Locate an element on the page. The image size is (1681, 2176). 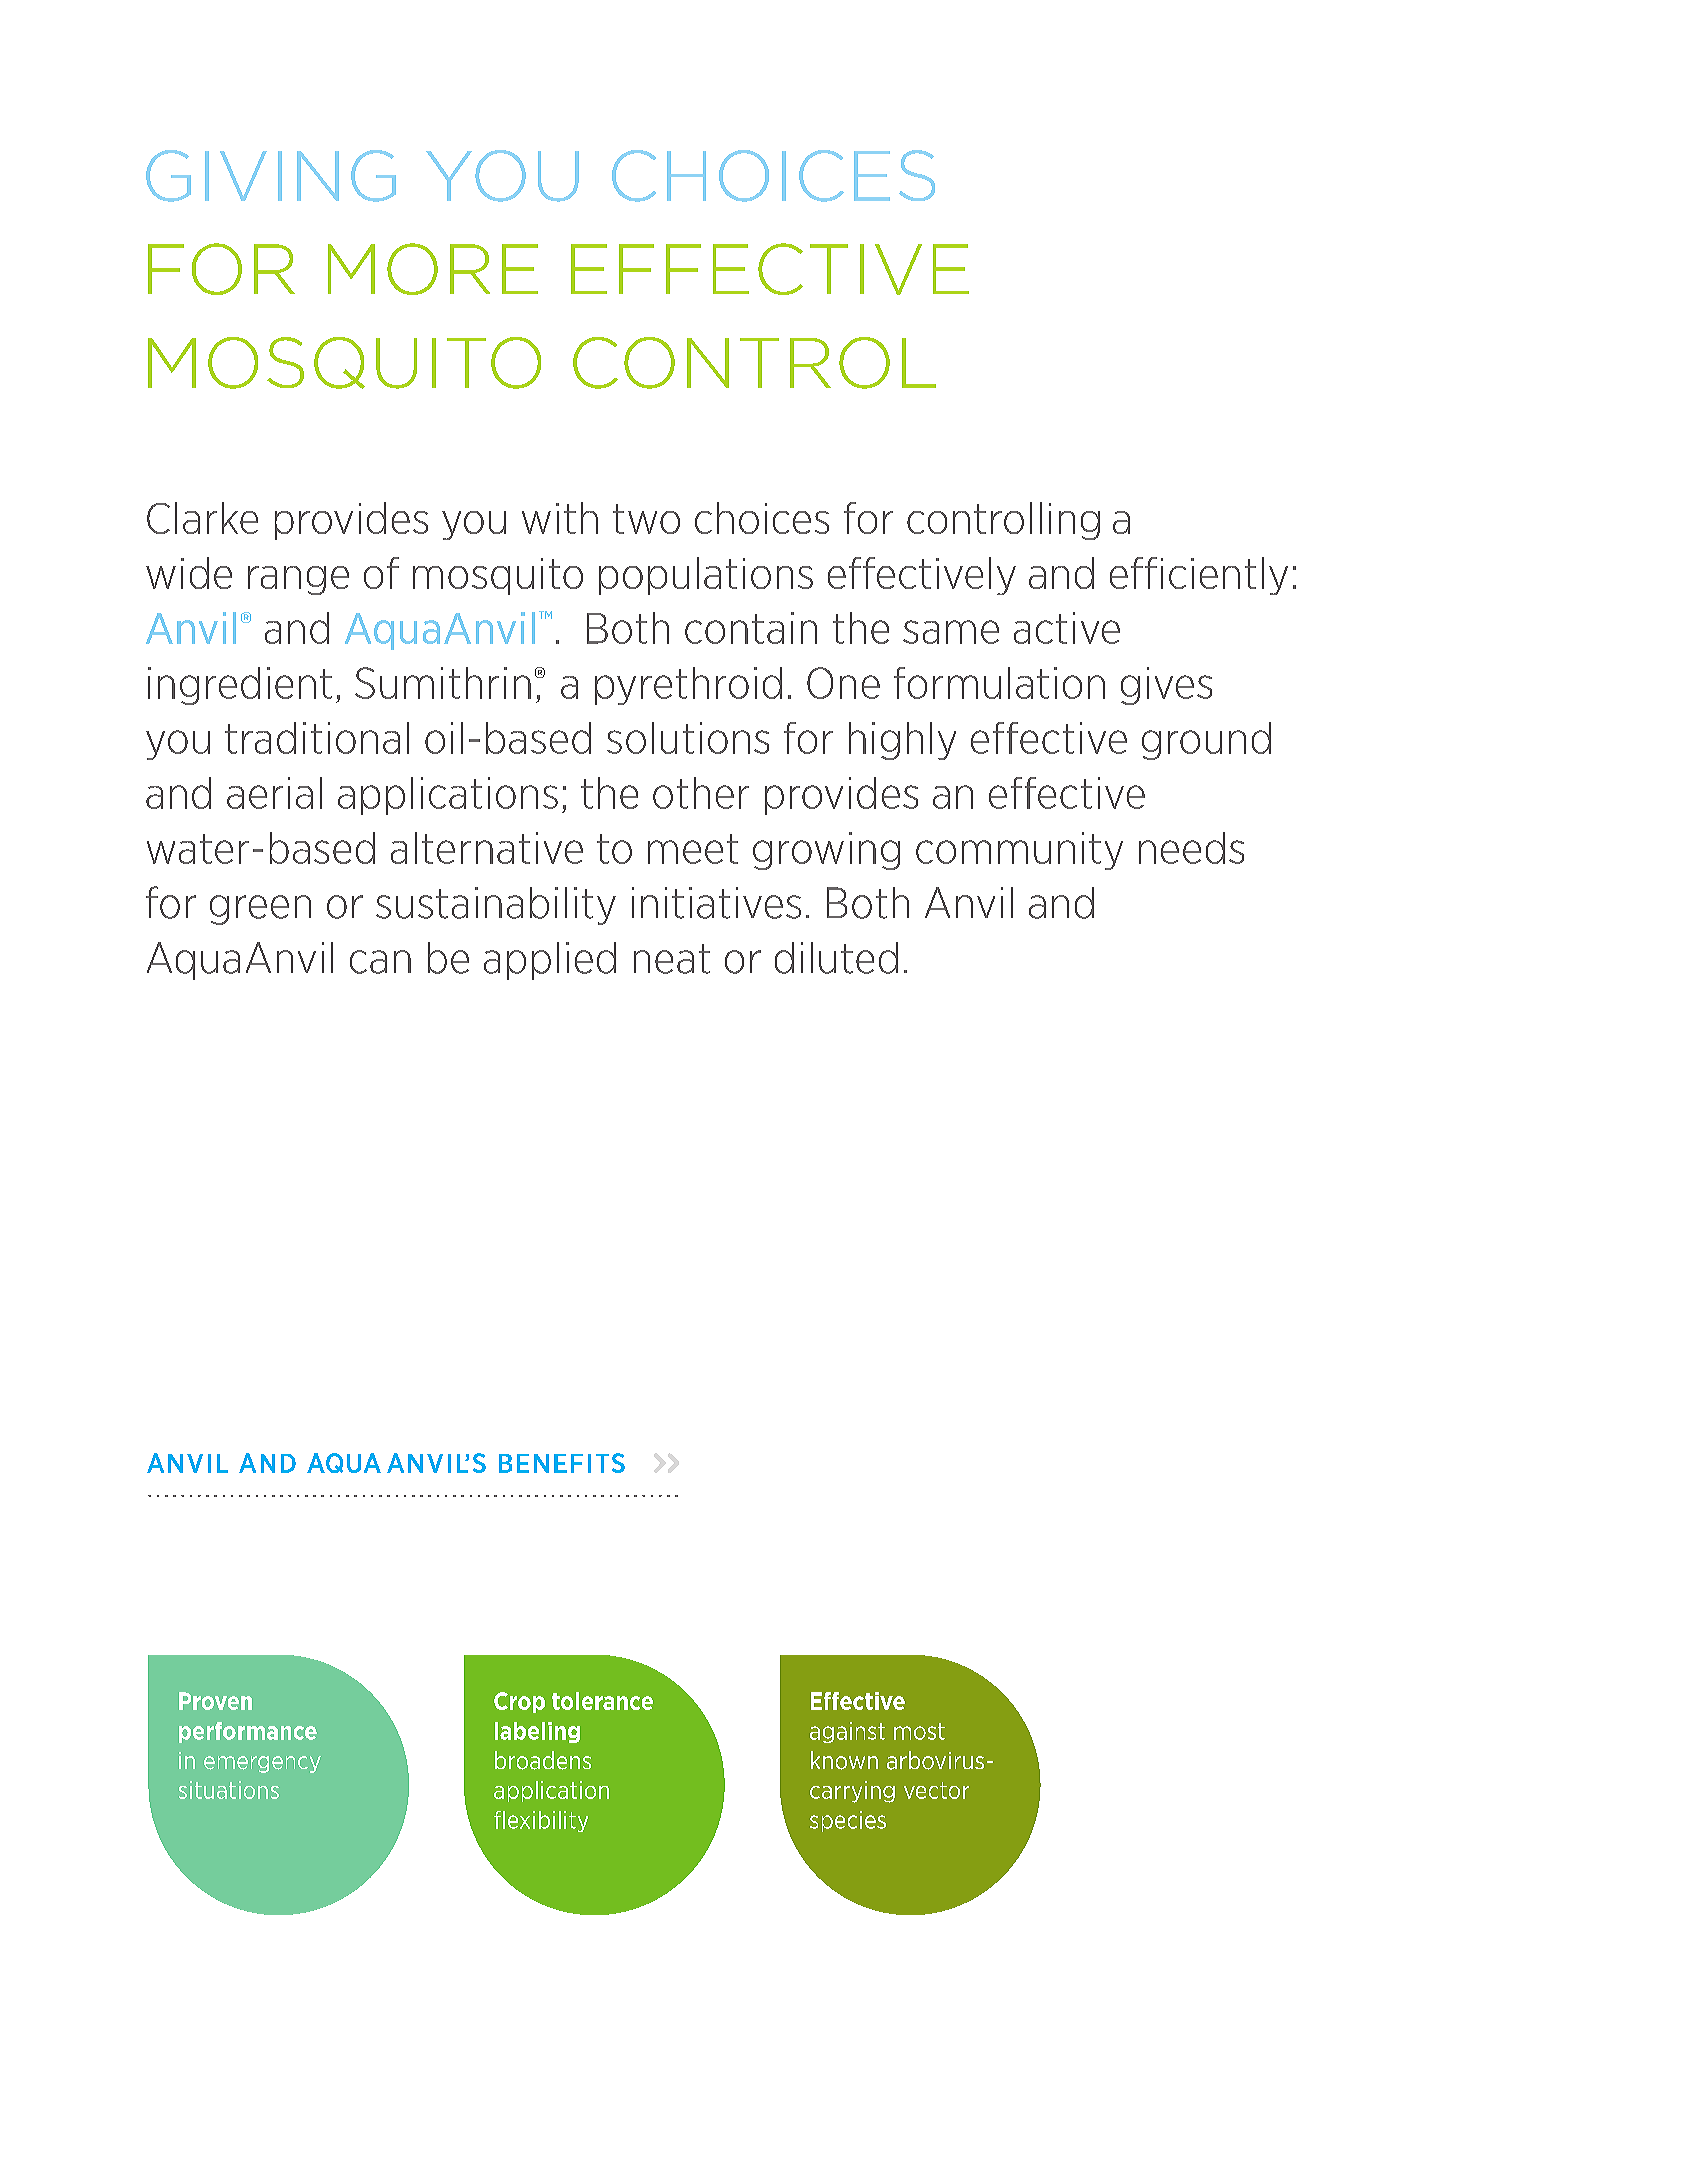
can is located at coordinates (380, 962).
